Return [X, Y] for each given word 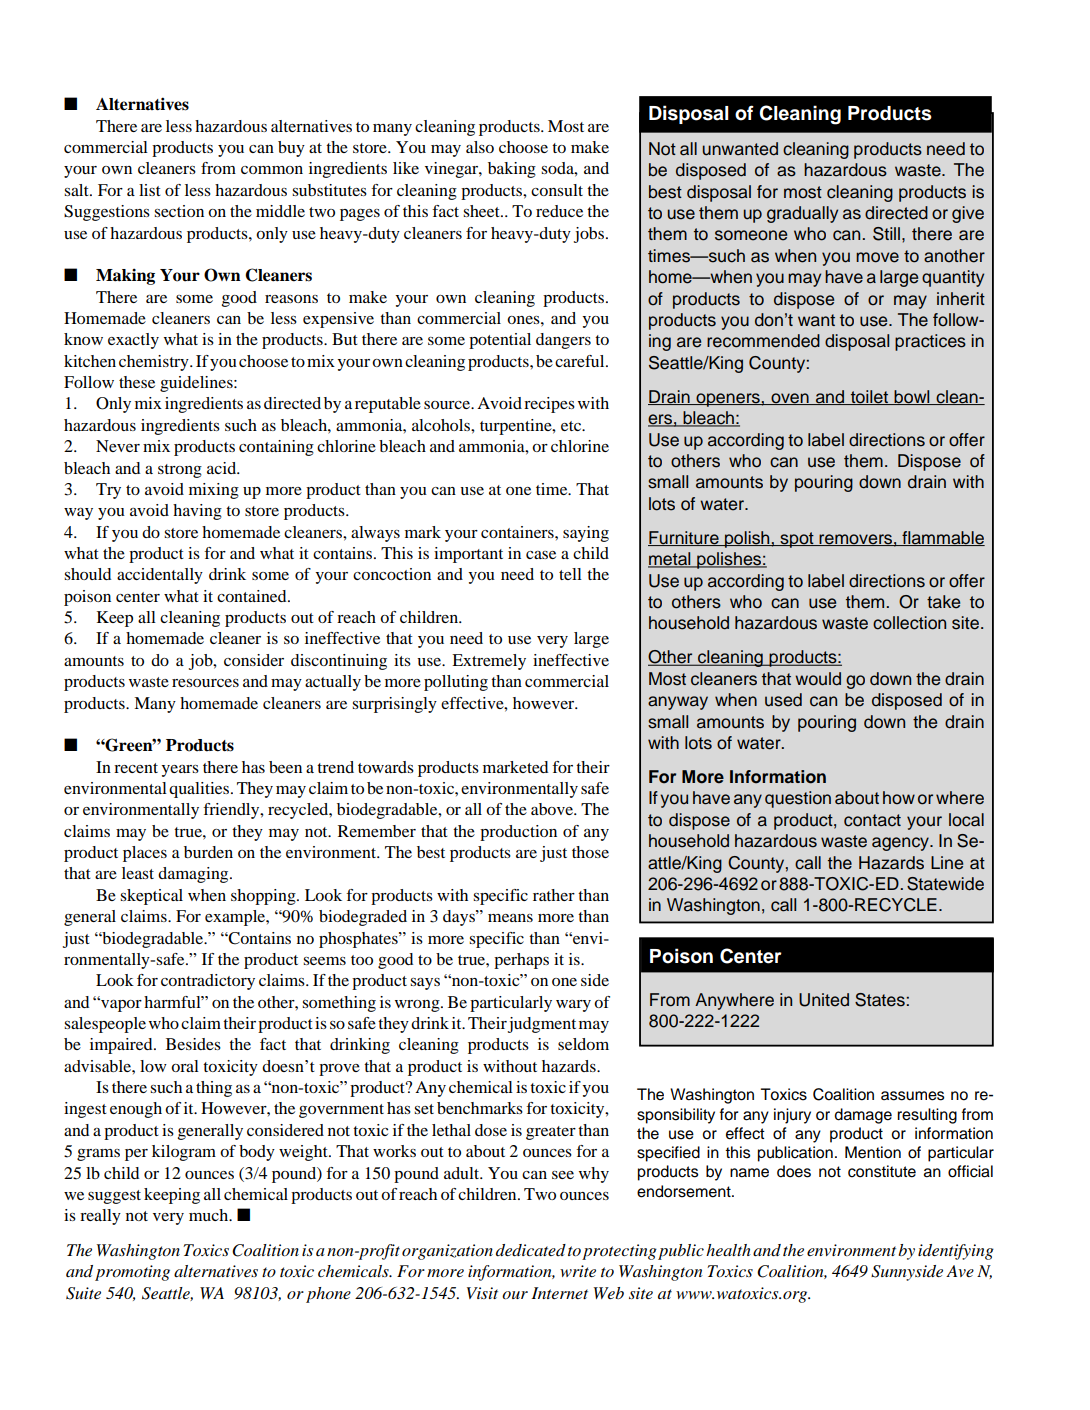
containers [518, 532]
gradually [802, 214]
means [510, 918]
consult [557, 190]
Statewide [945, 884]
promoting [132, 1273]
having [197, 512]
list [150, 190]
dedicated [531, 1250]
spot [797, 540]
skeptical [151, 897]
